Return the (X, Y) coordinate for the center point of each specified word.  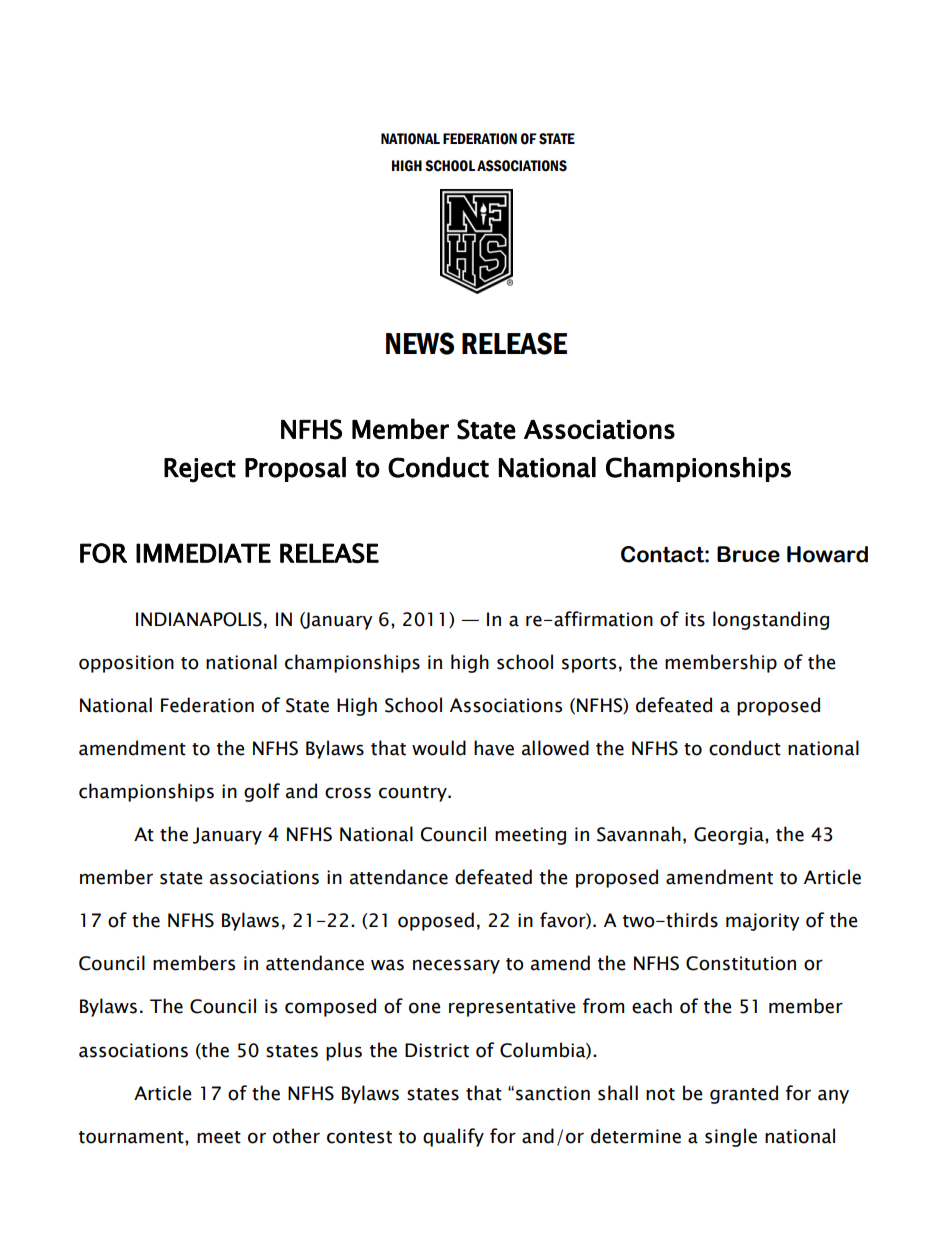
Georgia (730, 836)
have (494, 748)
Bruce (748, 554)
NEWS (420, 343)
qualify (453, 1137)
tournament (132, 1137)
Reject (200, 470)
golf (262, 792)
